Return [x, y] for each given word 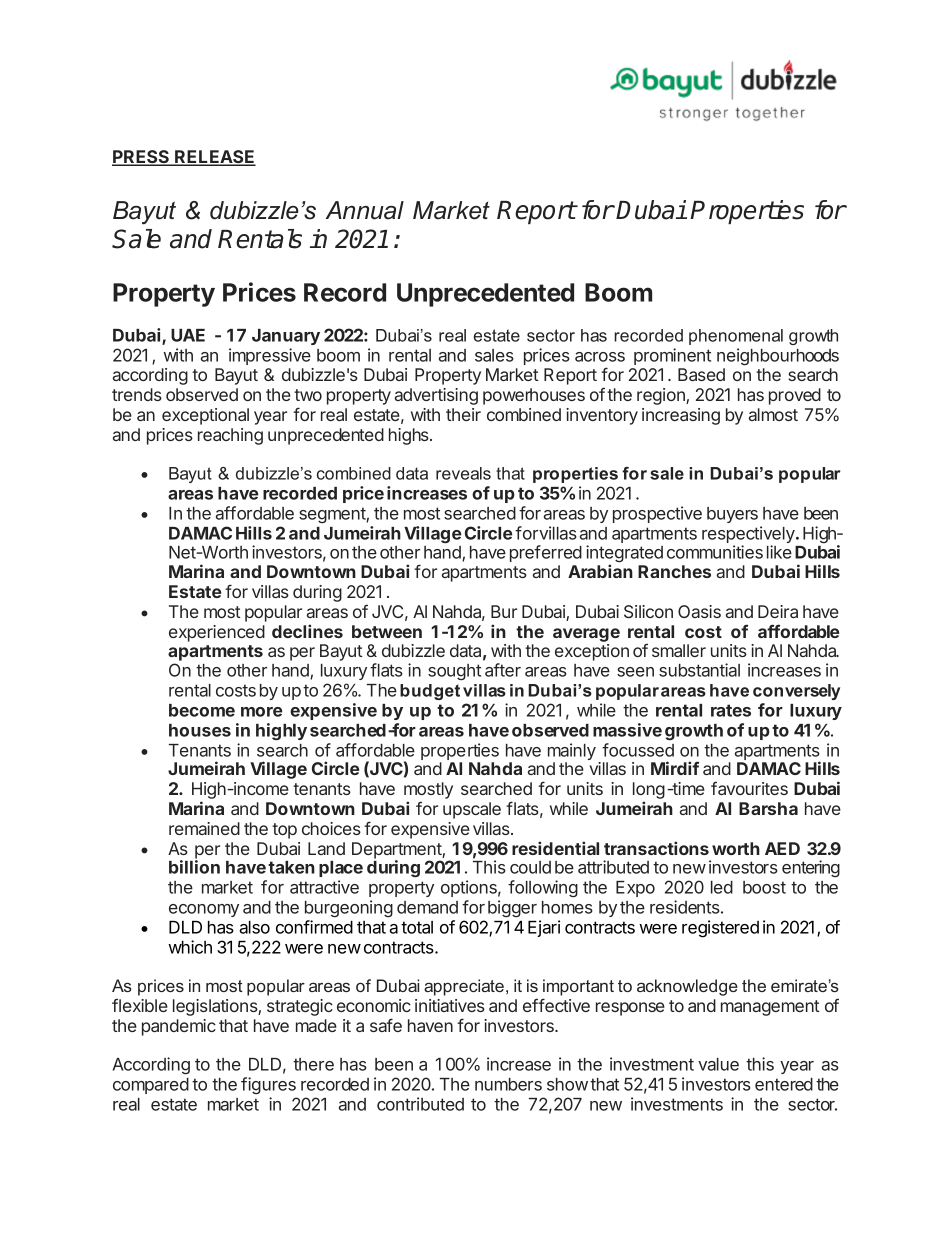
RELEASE [214, 158]
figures [268, 1085]
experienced [217, 633]
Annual [364, 210]
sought [454, 672]
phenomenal [736, 337]
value [718, 1064]
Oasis [699, 611]
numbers [508, 1084]
